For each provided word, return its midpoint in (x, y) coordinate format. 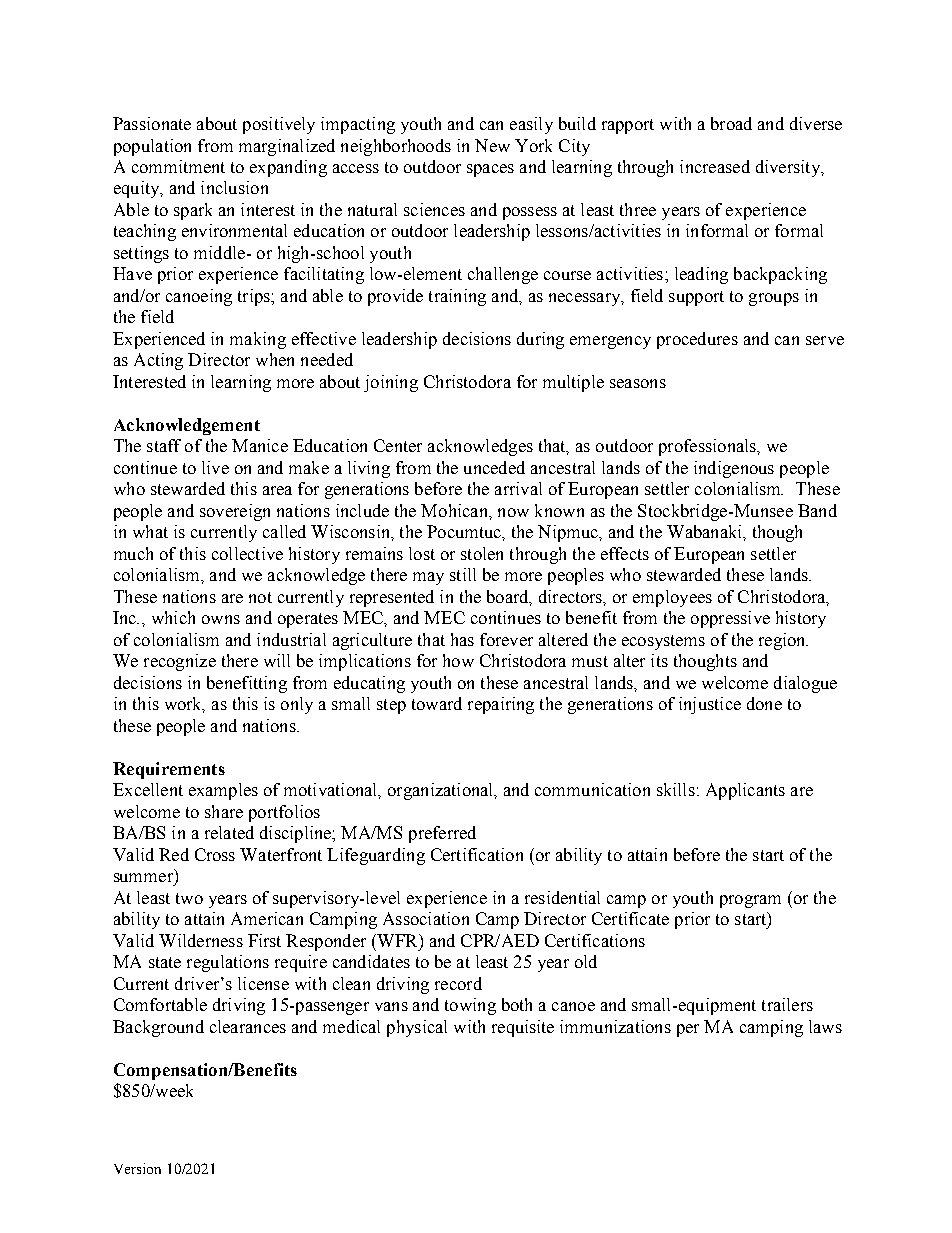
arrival (518, 488)
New (492, 145)
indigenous (734, 469)
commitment (178, 166)
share (224, 811)
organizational (442, 791)
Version (137, 1168)
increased (715, 166)
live (215, 467)
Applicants (745, 791)
